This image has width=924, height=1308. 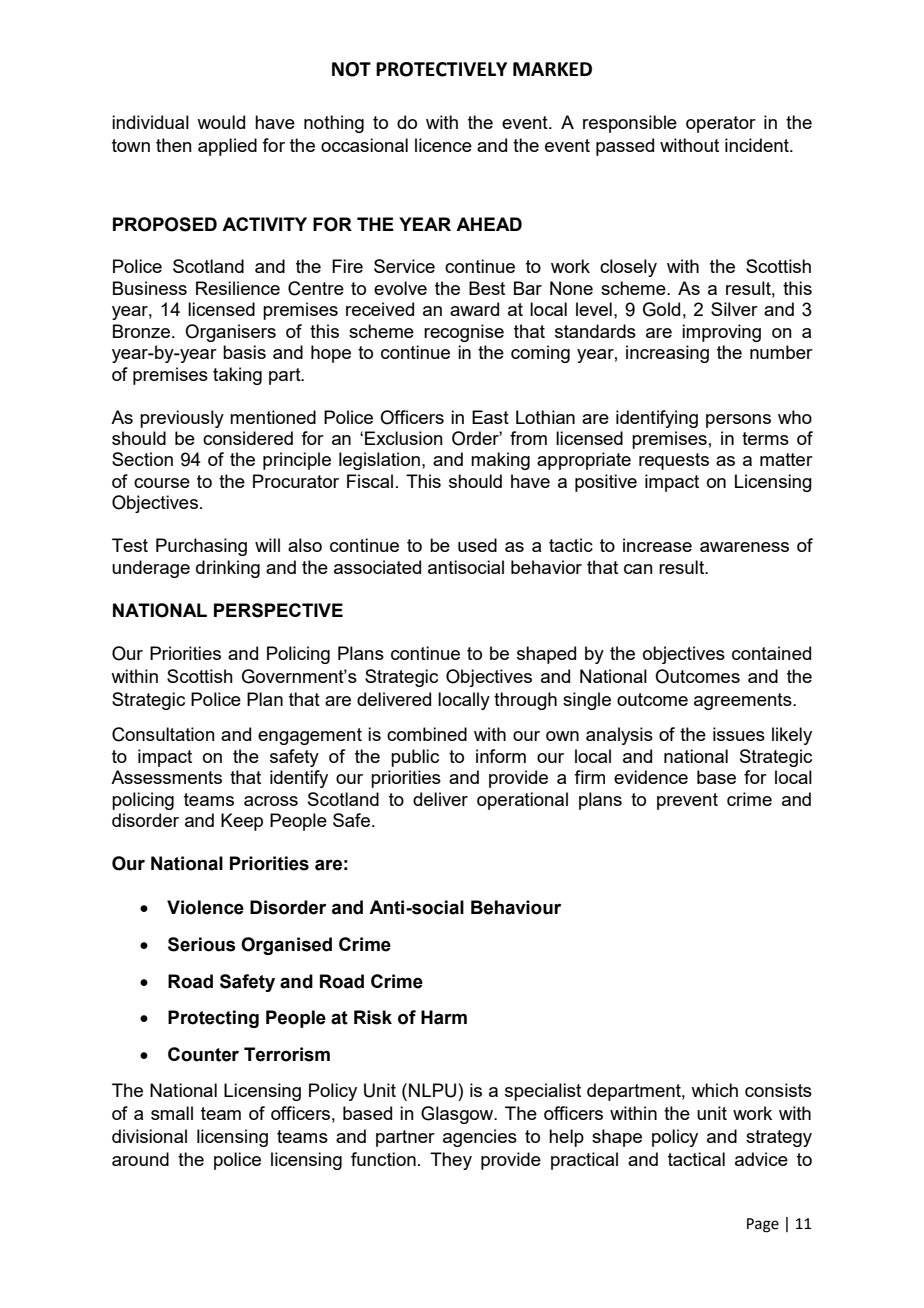 What do you see at coordinates (761, 1159) in the image?
I see `advice` at bounding box center [761, 1159].
